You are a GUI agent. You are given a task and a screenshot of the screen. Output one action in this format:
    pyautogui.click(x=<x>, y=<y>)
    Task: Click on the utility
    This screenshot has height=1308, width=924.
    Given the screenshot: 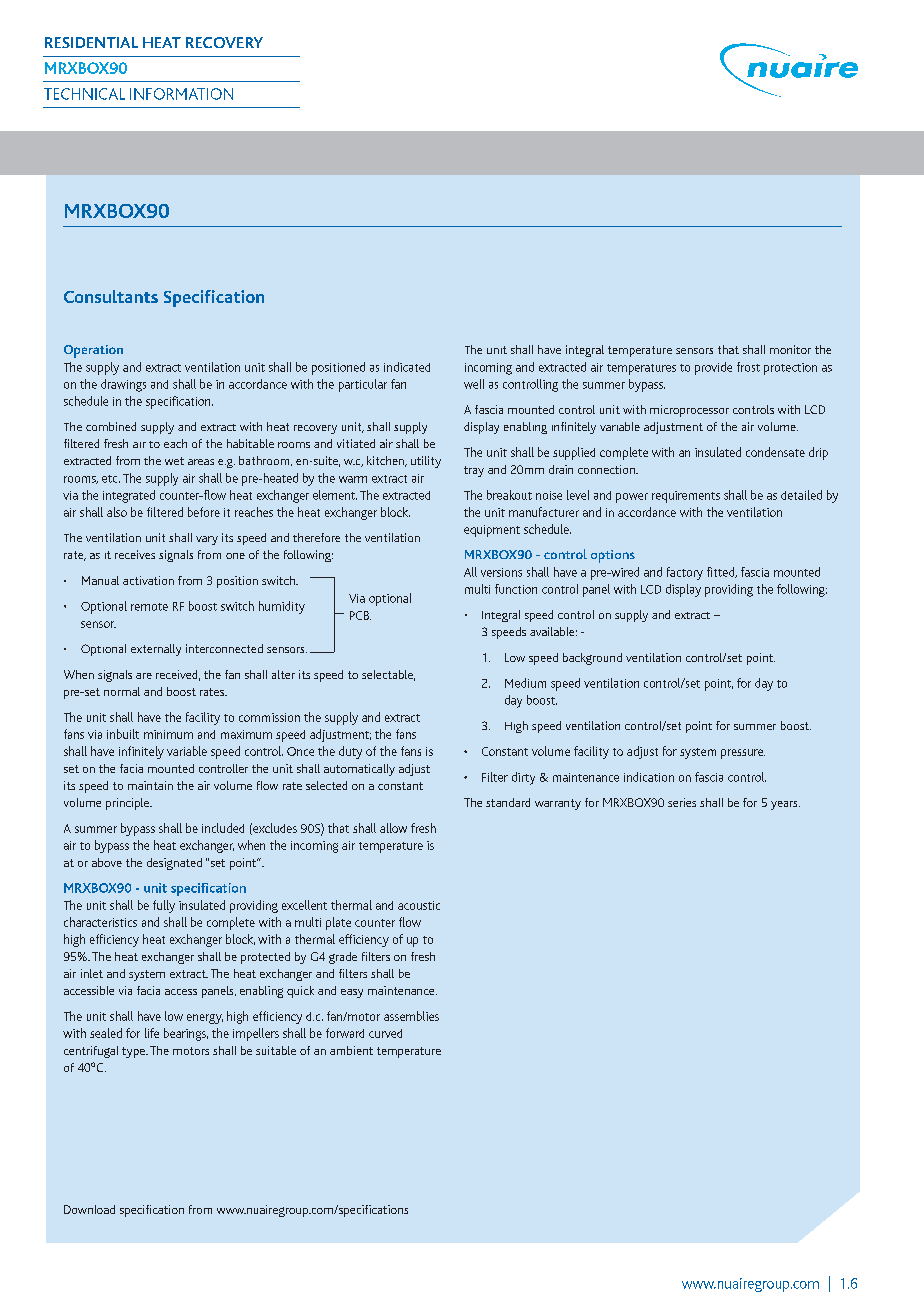 What is the action you would take?
    pyautogui.click(x=426, y=462)
